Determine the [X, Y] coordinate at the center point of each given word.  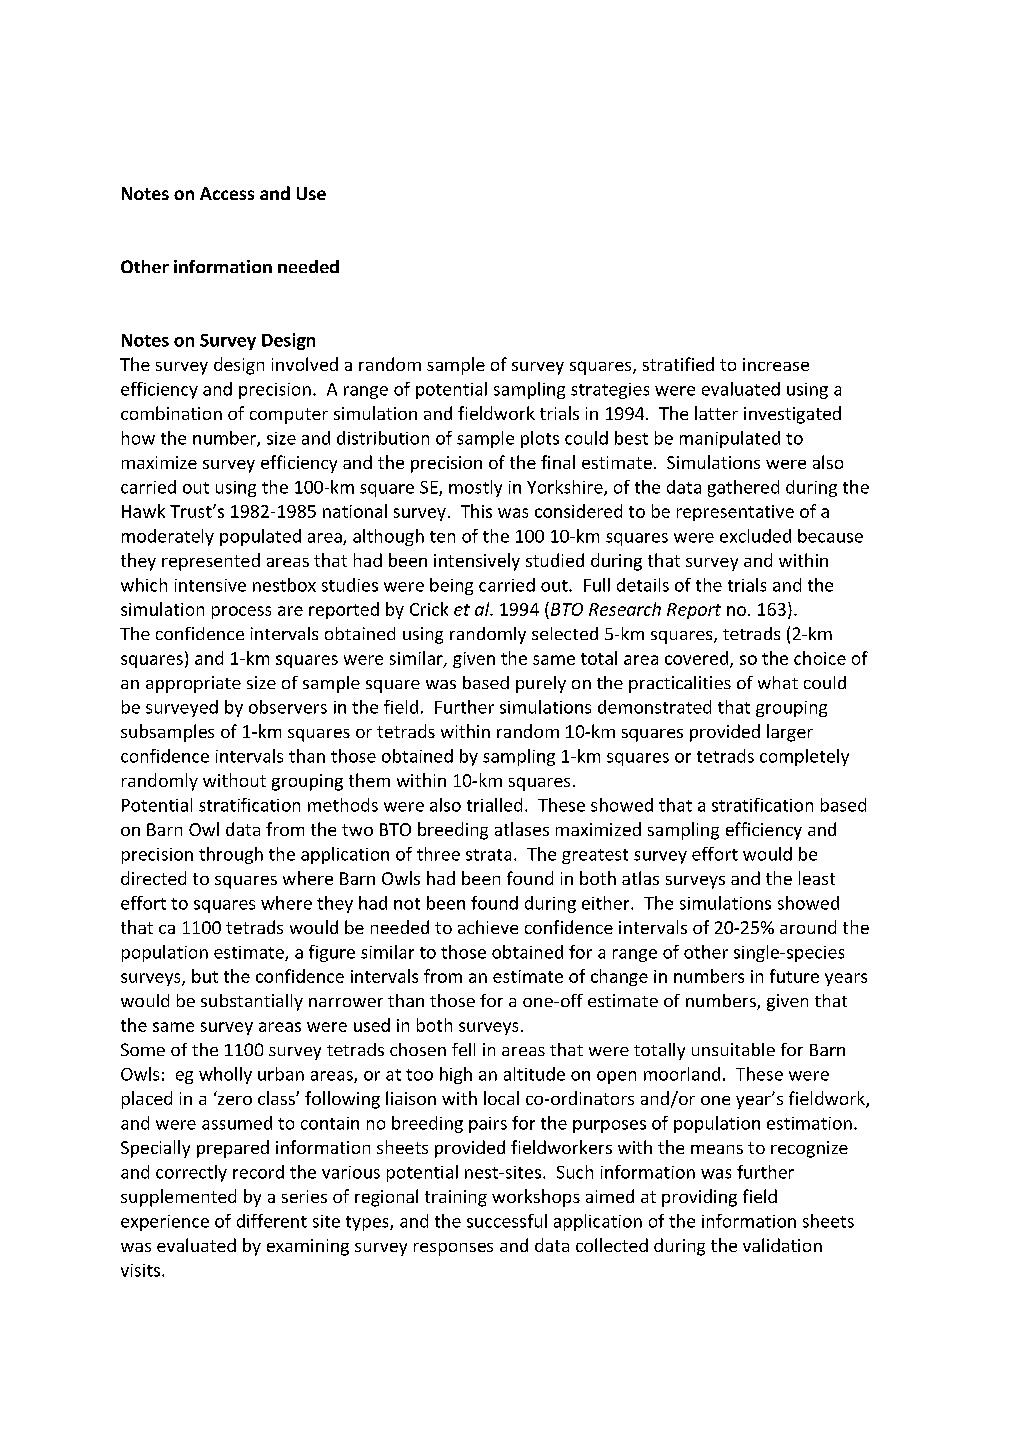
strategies [610, 391]
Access [227, 193]
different [272, 1221]
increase [776, 364]
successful [507, 1221]
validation [782, 1245]
